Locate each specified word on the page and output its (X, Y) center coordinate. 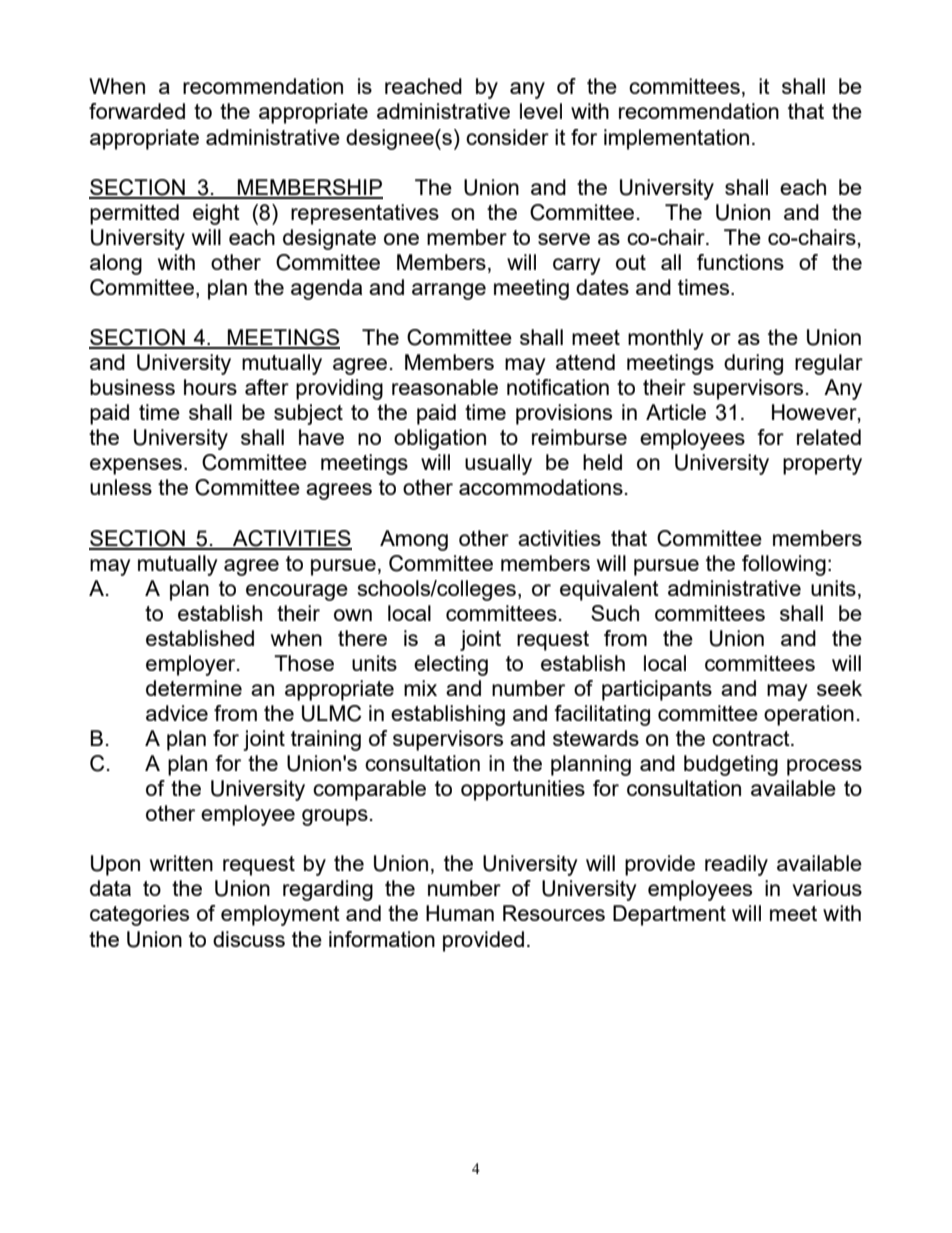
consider (507, 137)
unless (121, 487)
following (784, 565)
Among (414, 540)
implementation (676, 139)
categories (139, 915)
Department (669, 915)
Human (460, 913)
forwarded (137, 111)
